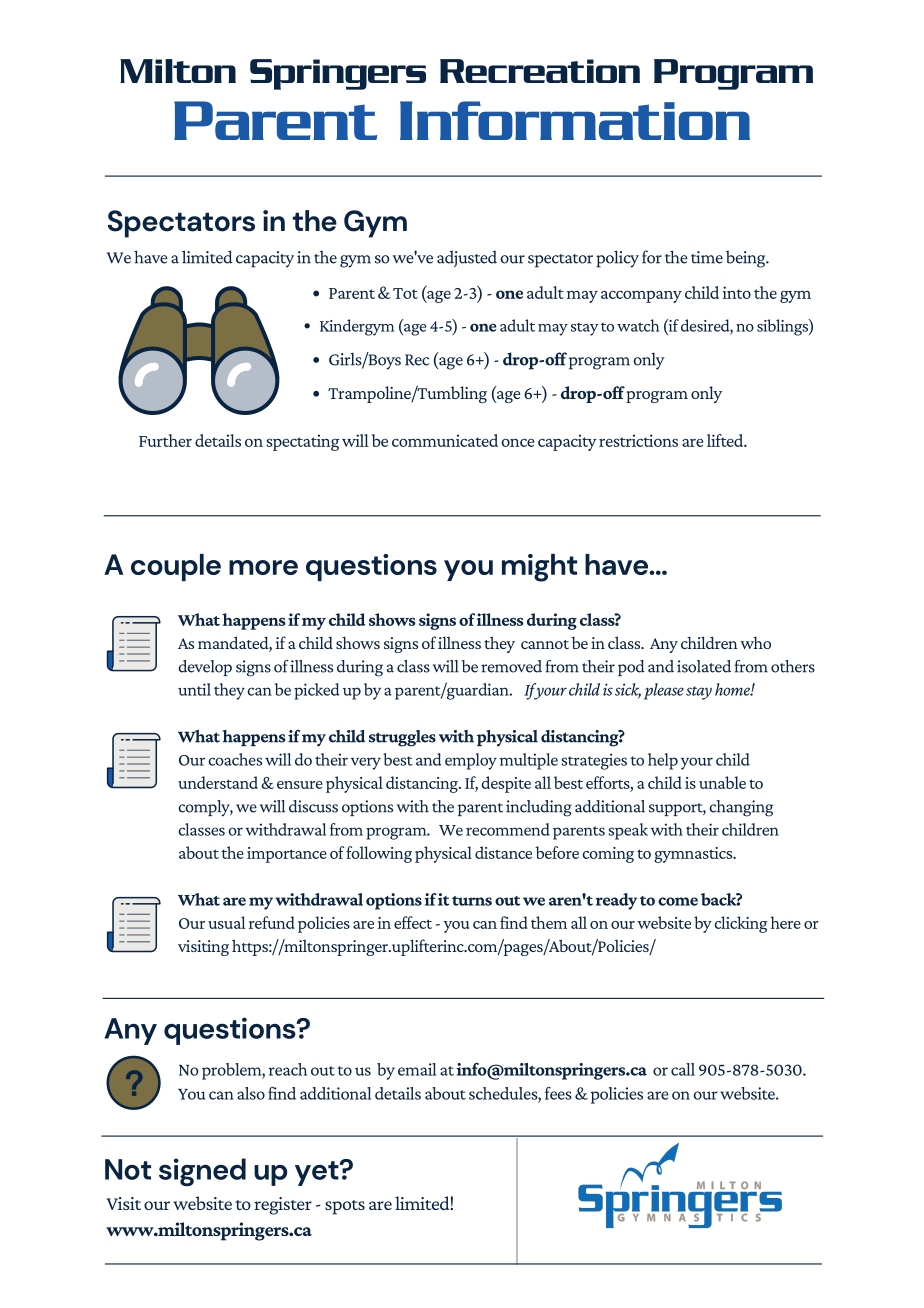 The height and width of the screenshot is (1308, 924). What do you see at coordinates (722, 782) in the screenshot?
I see `unable` at bounding box center [722, 782].
